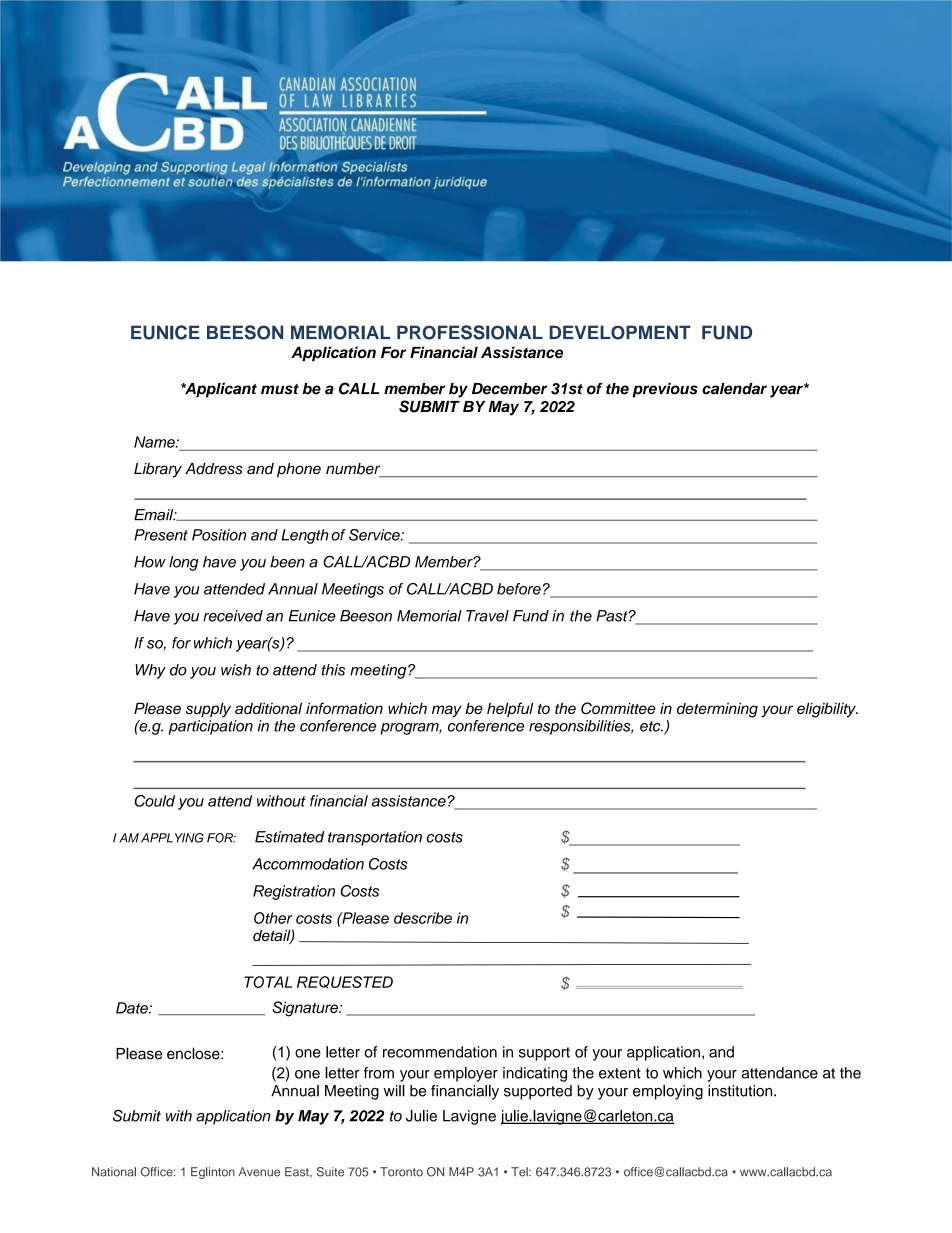  I want to click on Avenue, so click(259, 1172).
